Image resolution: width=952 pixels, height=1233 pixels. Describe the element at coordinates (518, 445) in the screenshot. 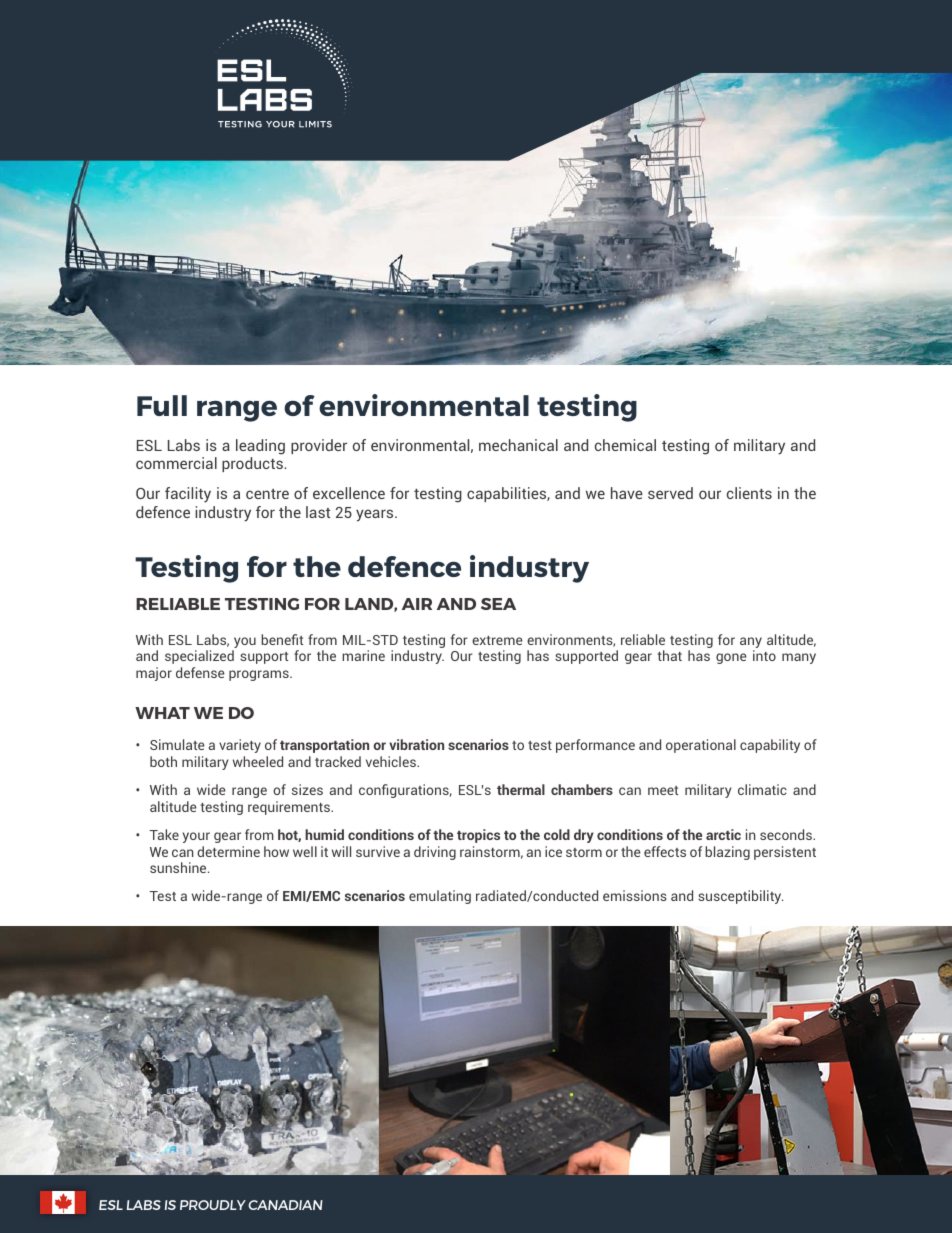

I see `mechanical` at that location.
